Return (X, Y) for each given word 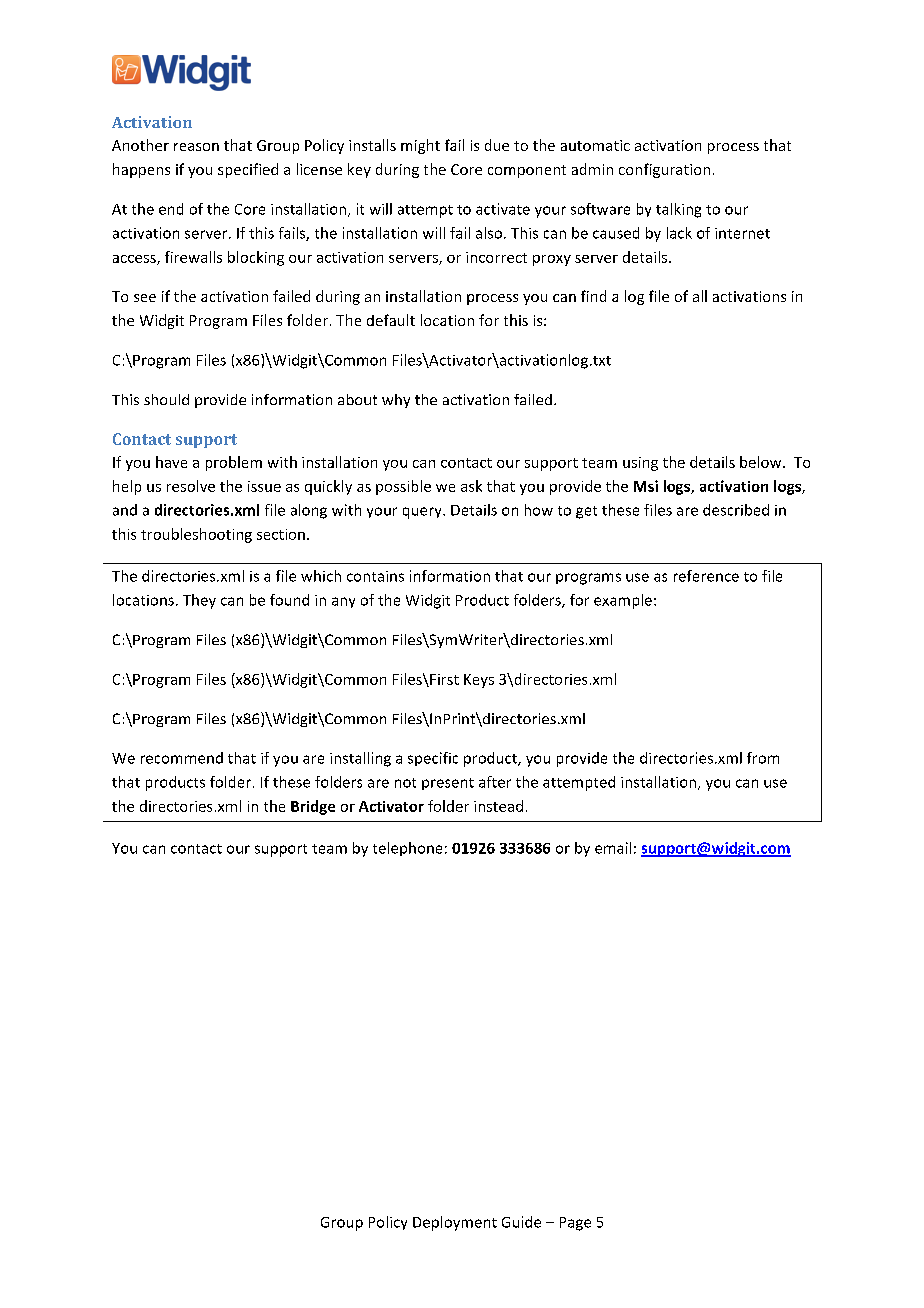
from (763, 758)
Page (575, 1224)
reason (196, 147)
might (420, 146)
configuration (664, 170)
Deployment (455, 1223)
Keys (479, 681)
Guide (521, 1222)
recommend (182, 758)
